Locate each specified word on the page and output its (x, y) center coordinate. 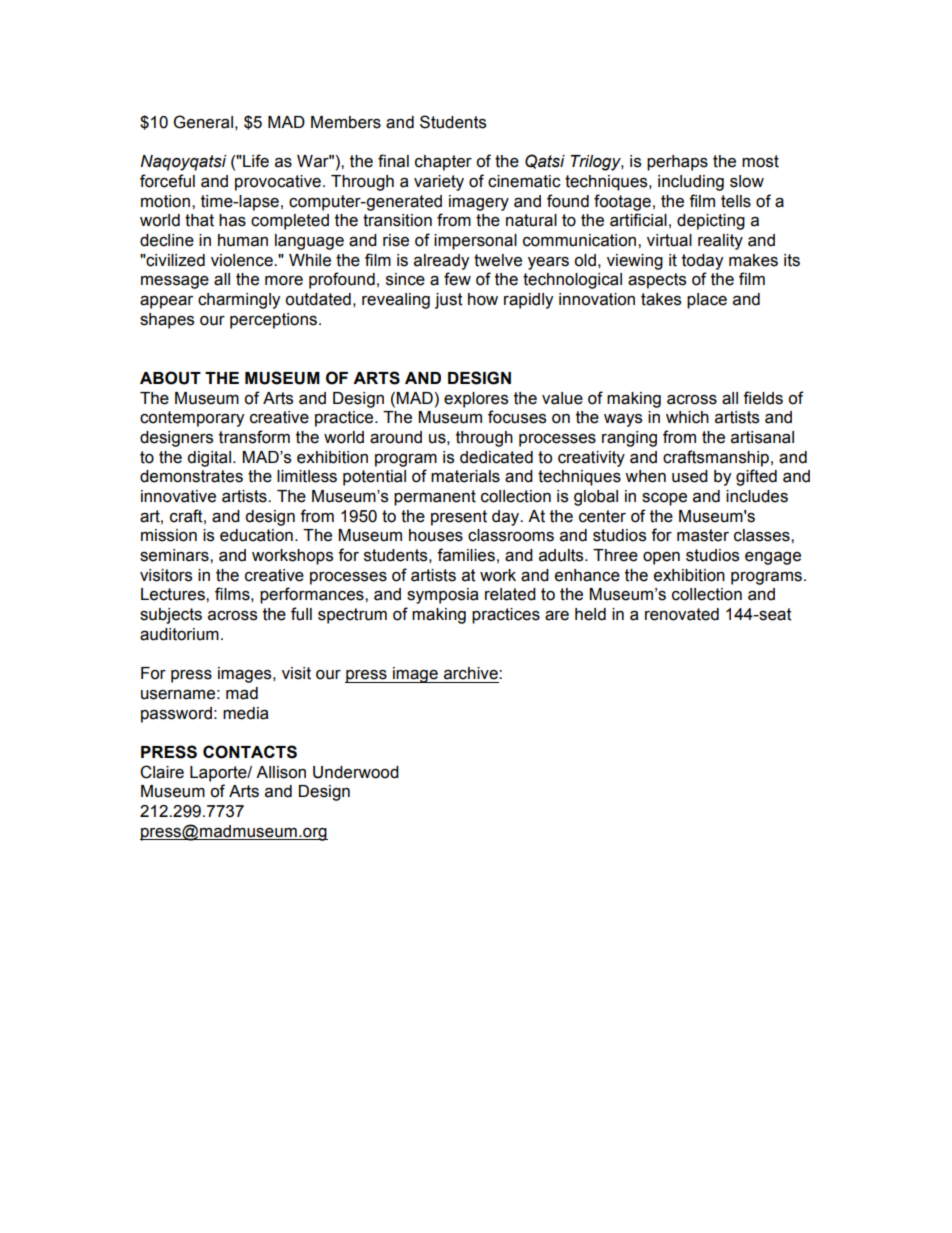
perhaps (677, 163)
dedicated (496, 457)
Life (255, 161)
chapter (443, 163)
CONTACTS (250, 752)
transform (254, 437)
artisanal (762, 437)
